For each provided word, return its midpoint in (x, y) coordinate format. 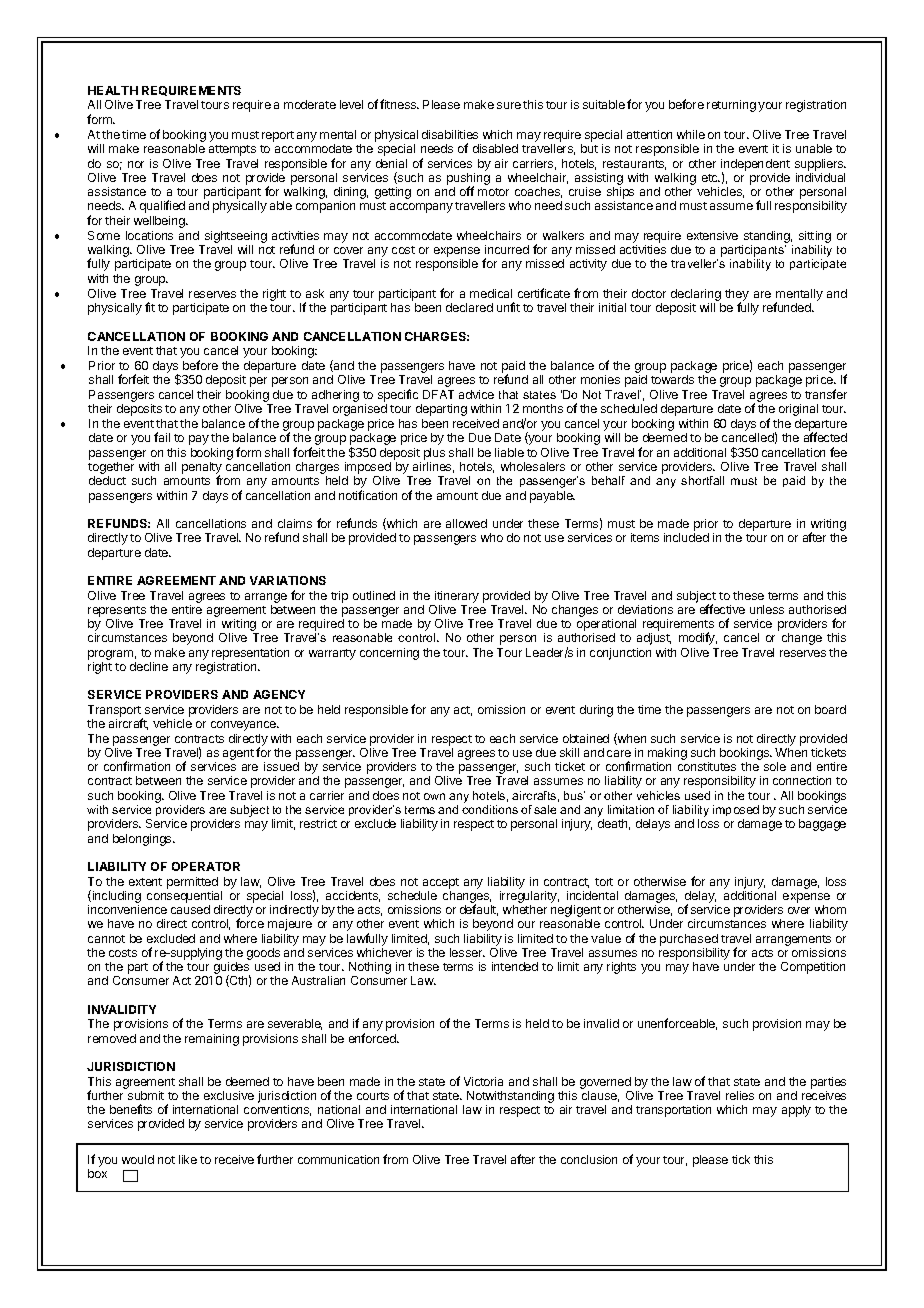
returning (731, 106)
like (188, 1159)
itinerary (457, 597)
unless (767, 609)
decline (149, 666)
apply (796, 1111)
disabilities (450, 134)
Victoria (483, 1081)
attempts (232, 150)
